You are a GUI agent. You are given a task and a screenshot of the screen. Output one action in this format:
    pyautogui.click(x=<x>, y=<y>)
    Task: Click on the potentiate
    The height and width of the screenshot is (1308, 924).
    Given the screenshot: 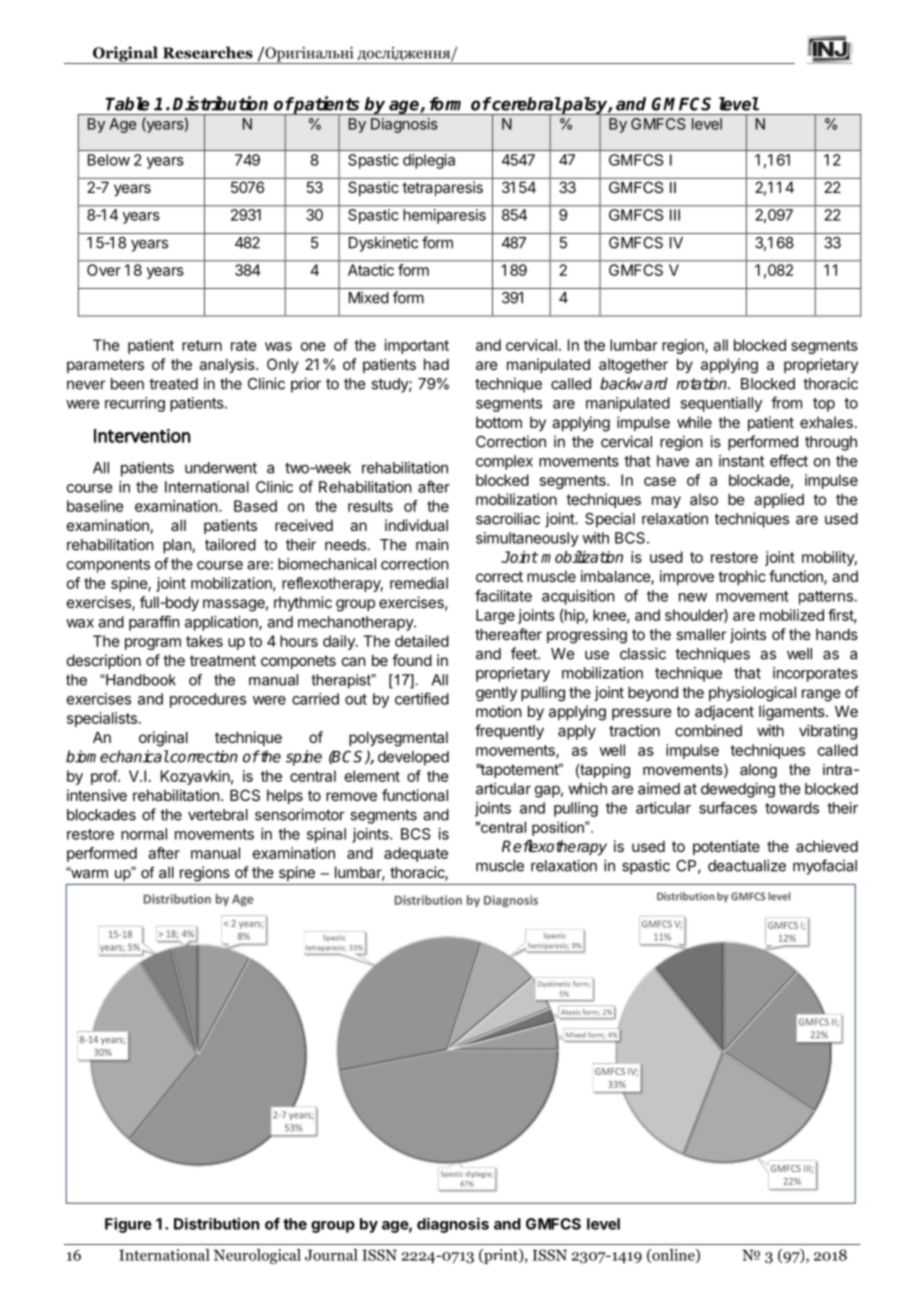 What is the action you would take?
    pyautogui.click(x=726, y=847)
